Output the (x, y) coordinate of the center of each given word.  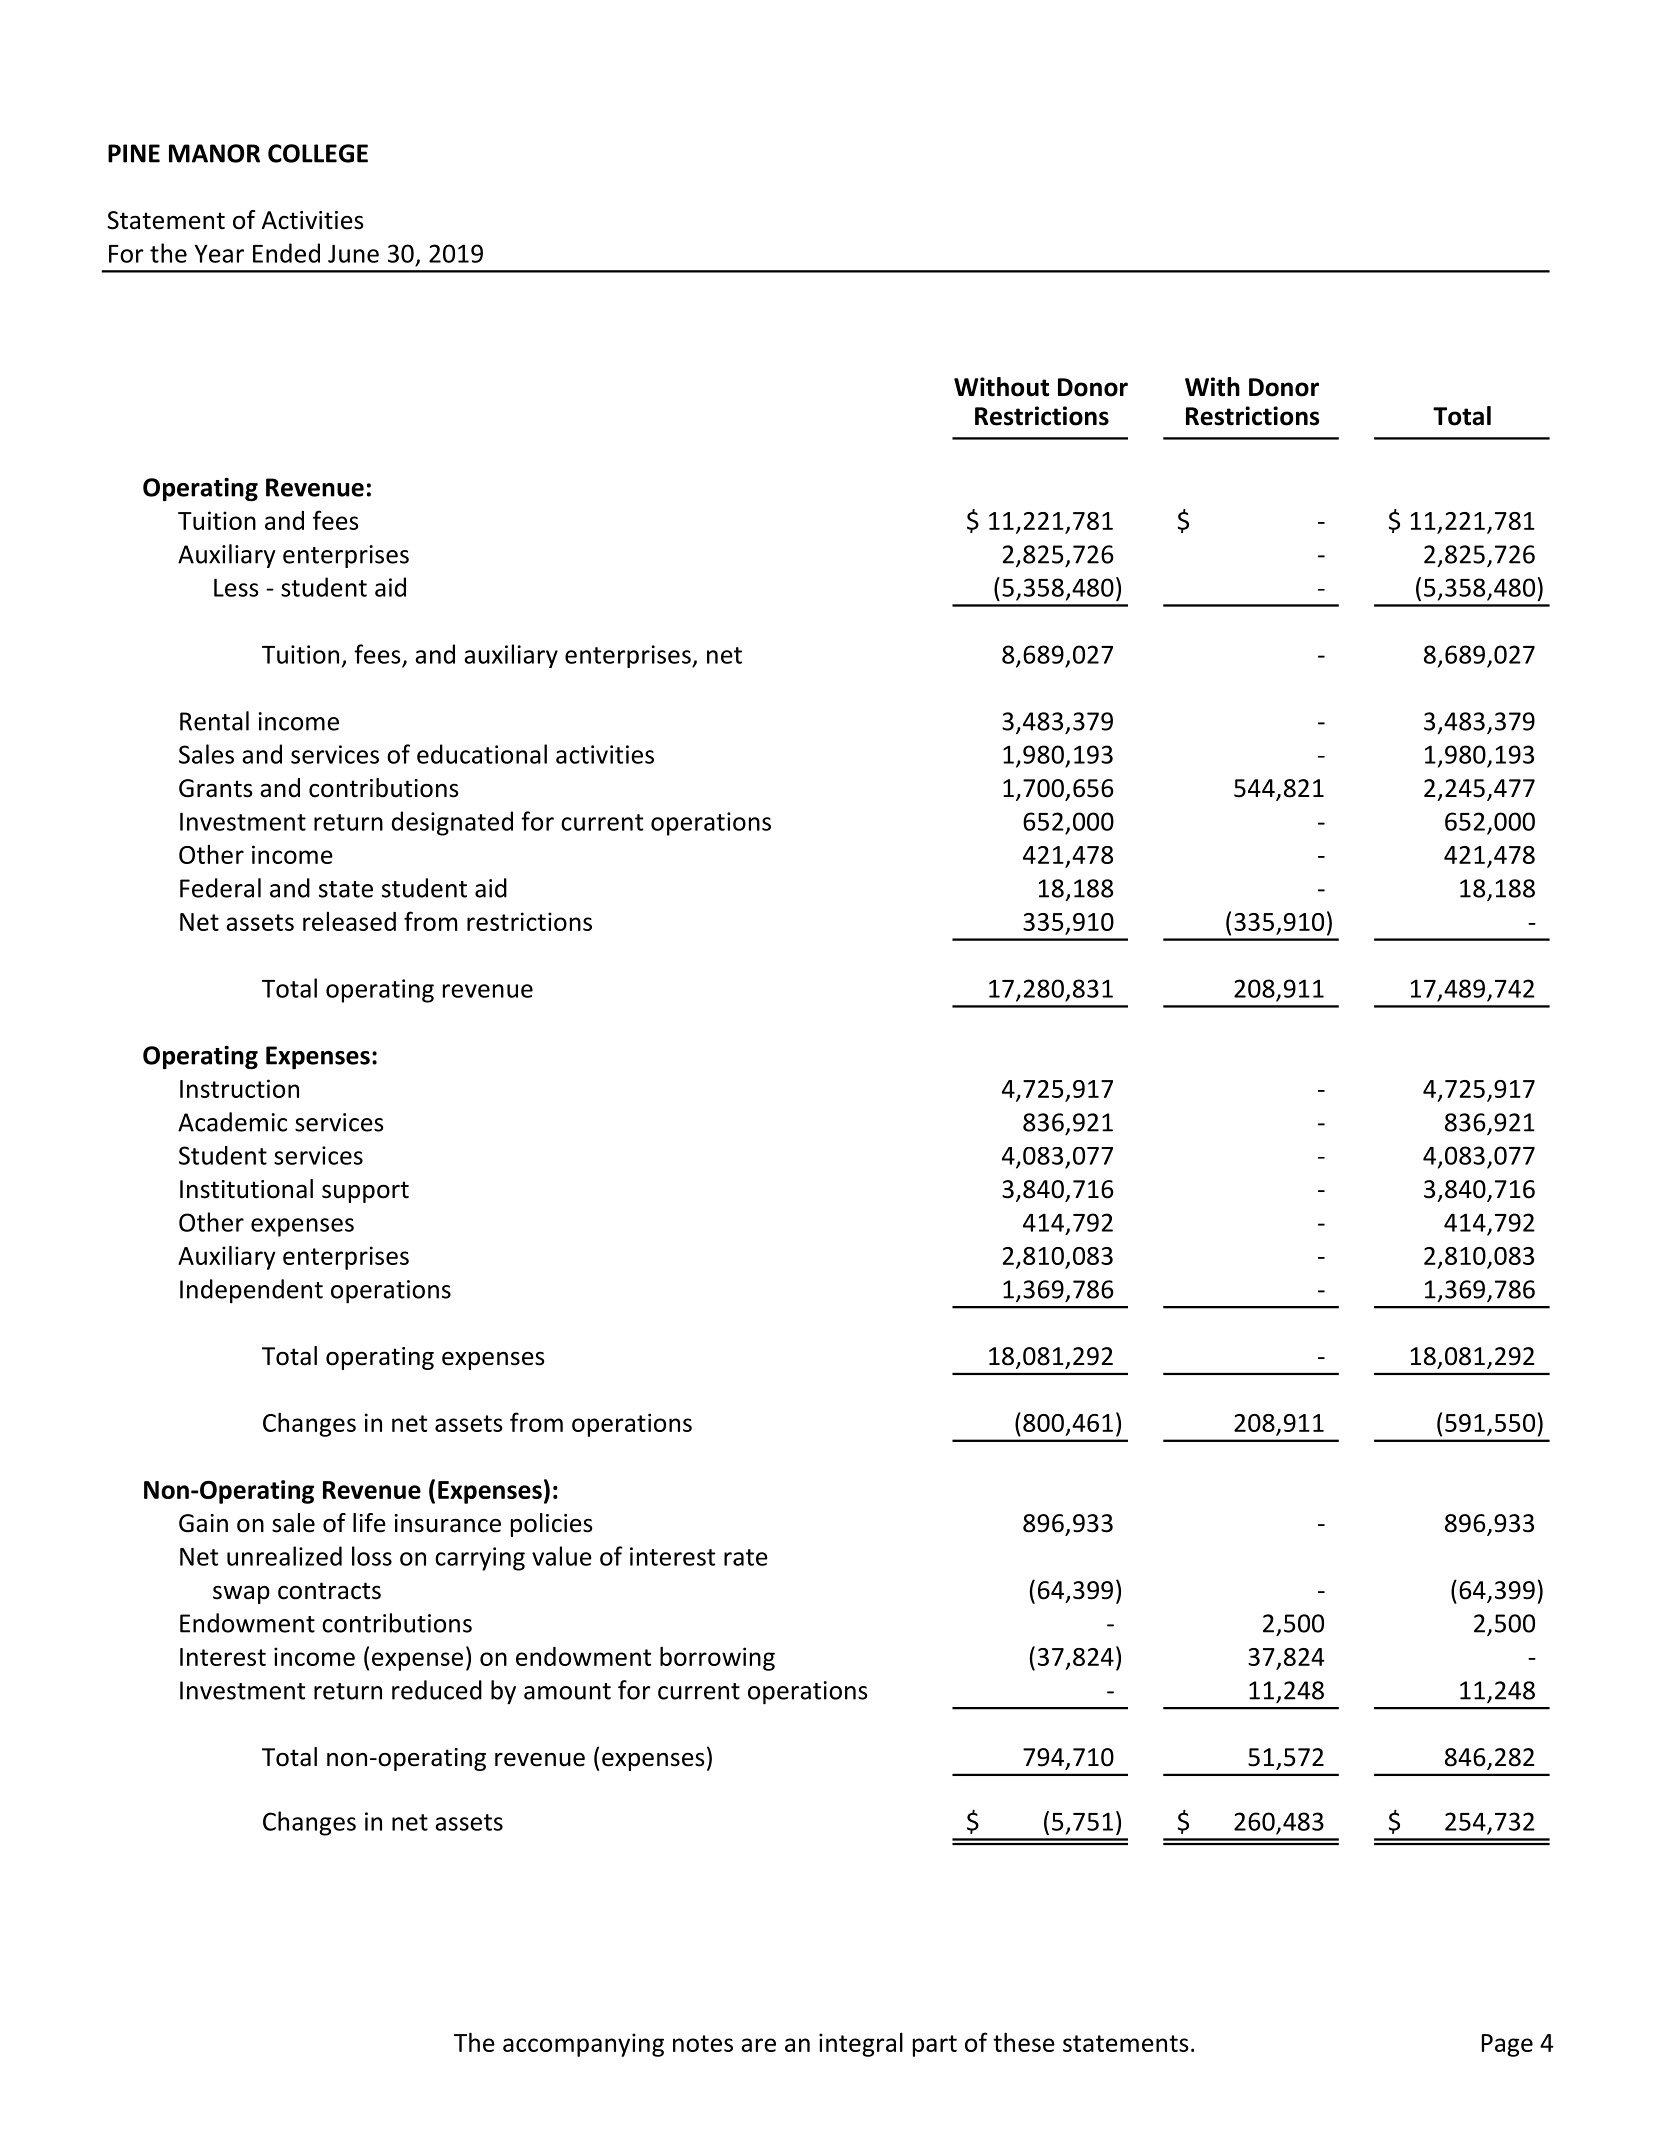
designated (452, 823)
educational (482, 754)
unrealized (284, 1556)
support (365, 1192)
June (353, 254)
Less (236, 588)
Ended (286, 253)
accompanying (583, 2045)
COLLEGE (318, 153)
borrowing (717, 1658)
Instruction (239, 1088)
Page (1507, 2045)
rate (746, 1557)
